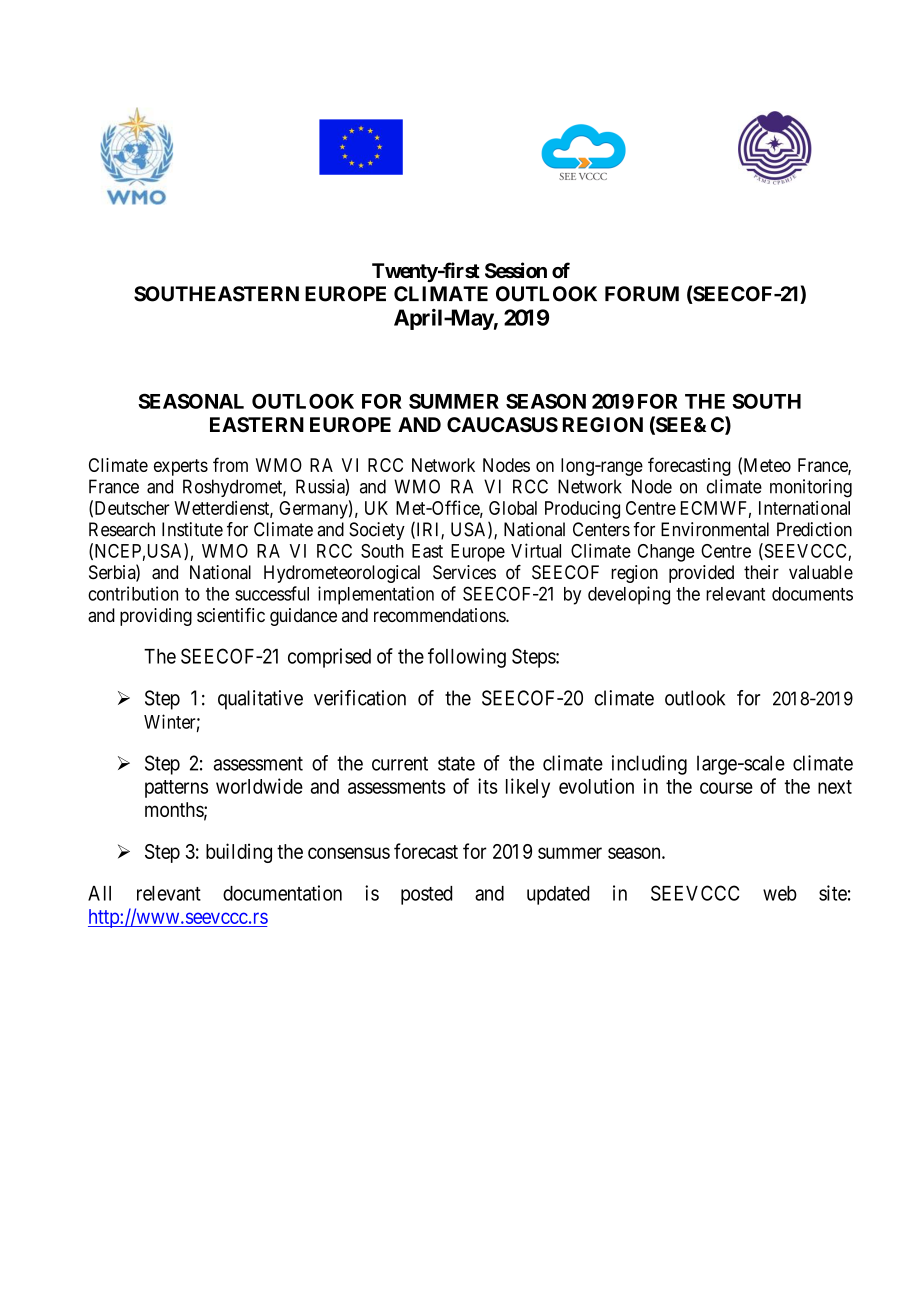 The image size is (924, 1308). Describe the element at coordinates (467, 658) in the document. I see `following` at that location.
